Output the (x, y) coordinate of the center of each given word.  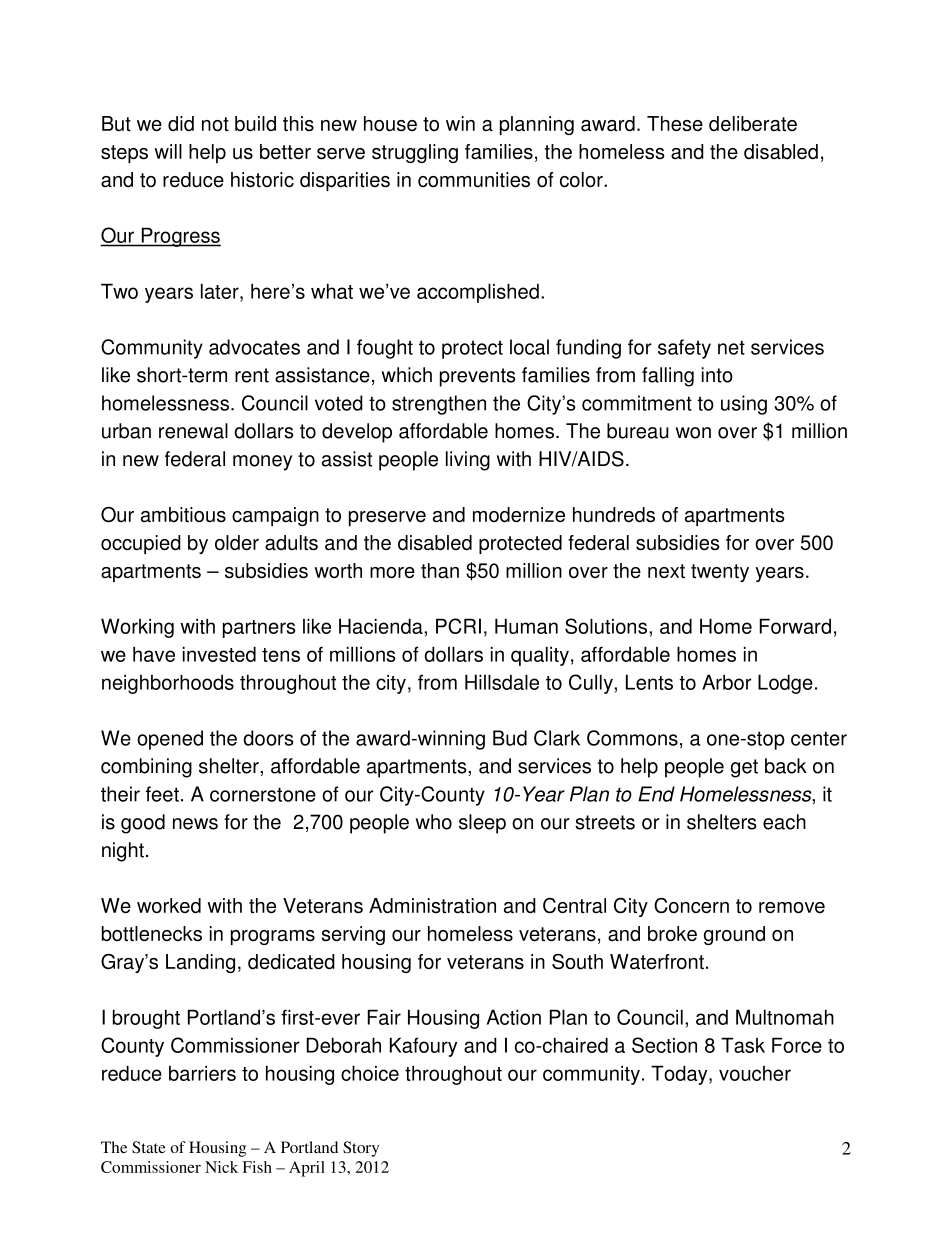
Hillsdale (502, 682)
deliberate (753, 124)
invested (219, 654)
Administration (432, 906)
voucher (755, 1073)
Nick (221, 1167)
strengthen (439, 405)
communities (474, 180)
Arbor (727, 682)
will (168, 151)
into (717, 375)
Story (361, 1149)
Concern (691, 906)
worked (169, 905)
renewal (193, 431)
